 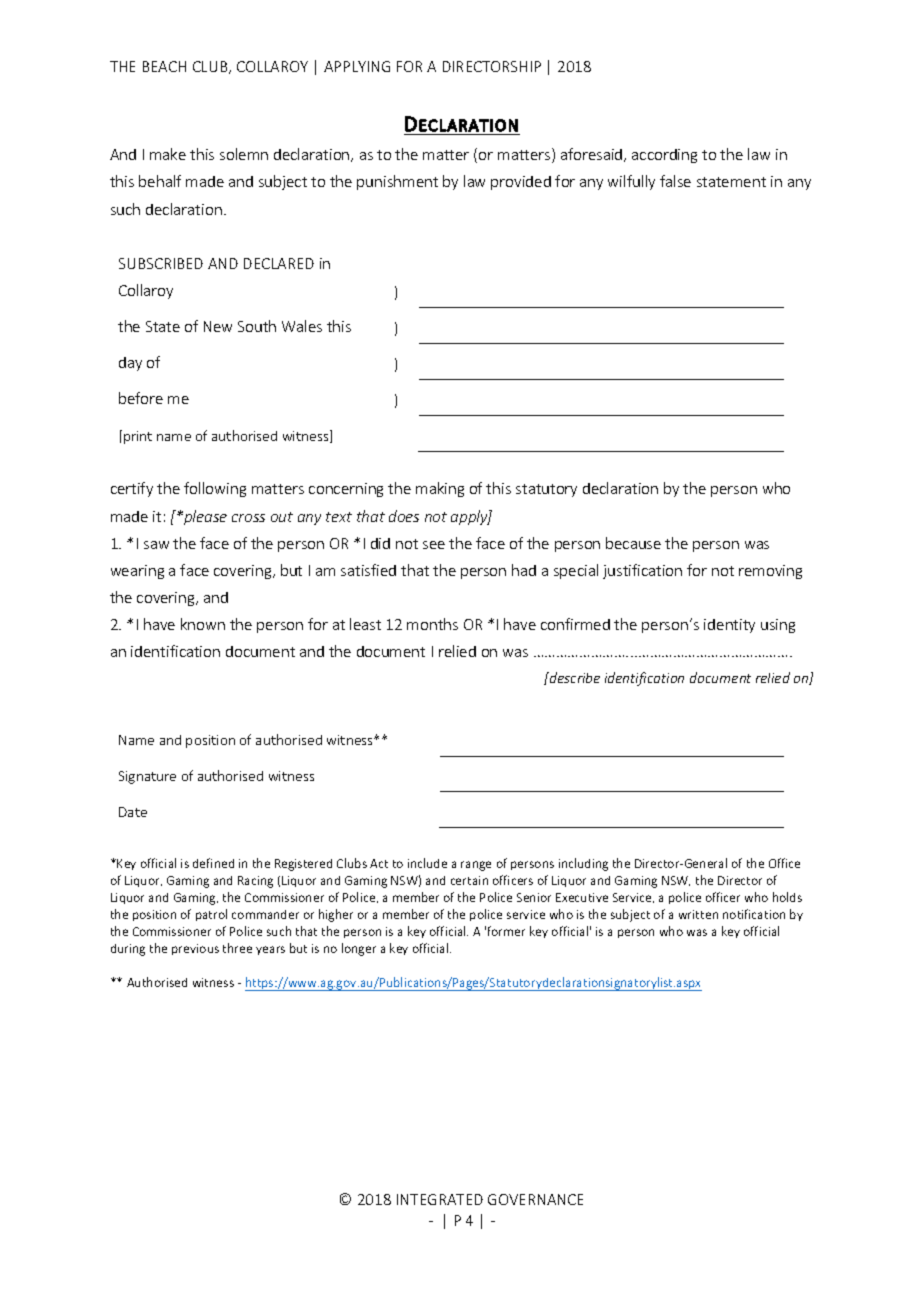 What do you see at coordinates (218, 326) in the page?
I see `New` at bounding box center [218, 326].
